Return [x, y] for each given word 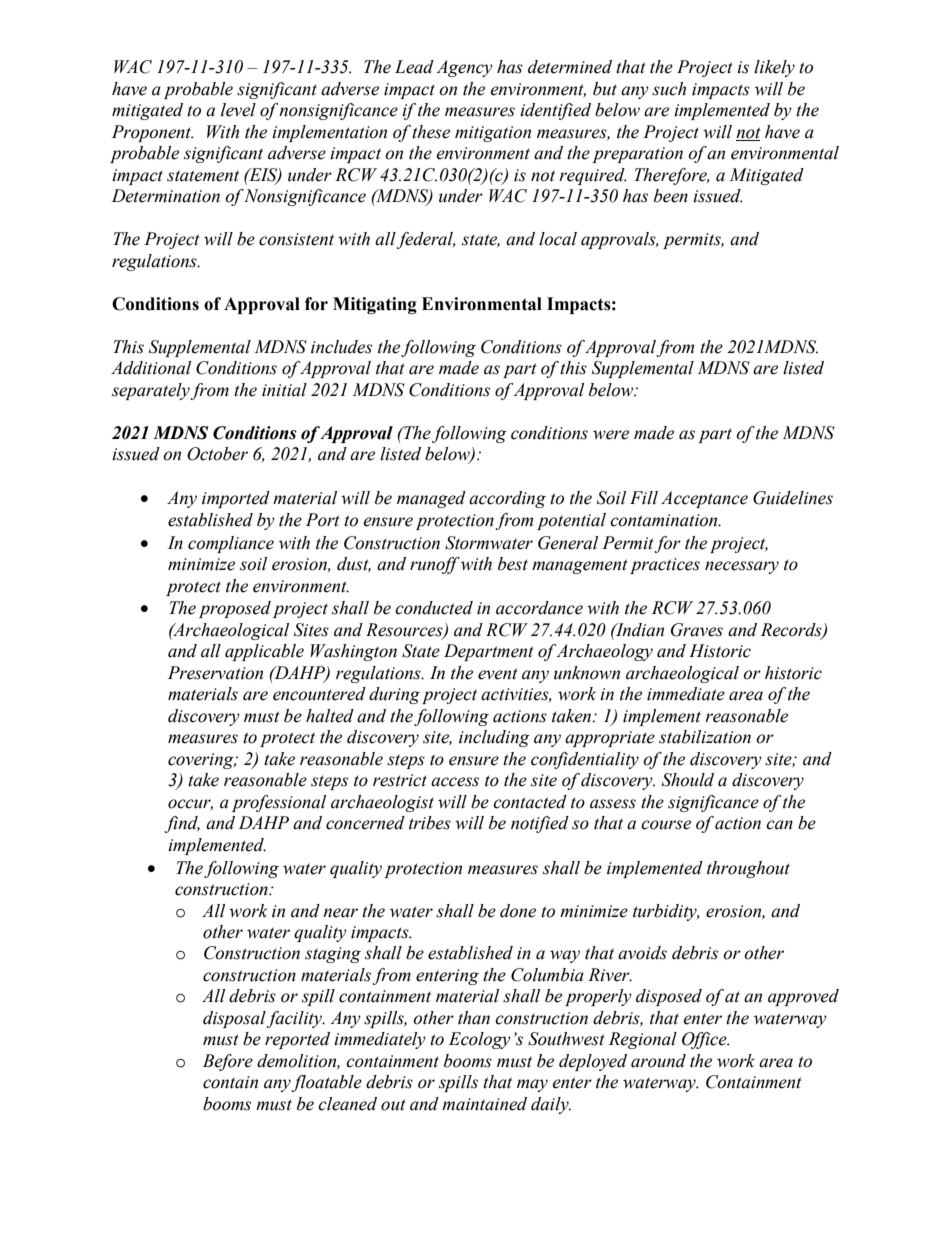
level [238, 110]
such [669, 89]
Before [228, 1062]
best [513, 564]
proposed [235, 609]
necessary [742, 567]
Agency [464, 68]
